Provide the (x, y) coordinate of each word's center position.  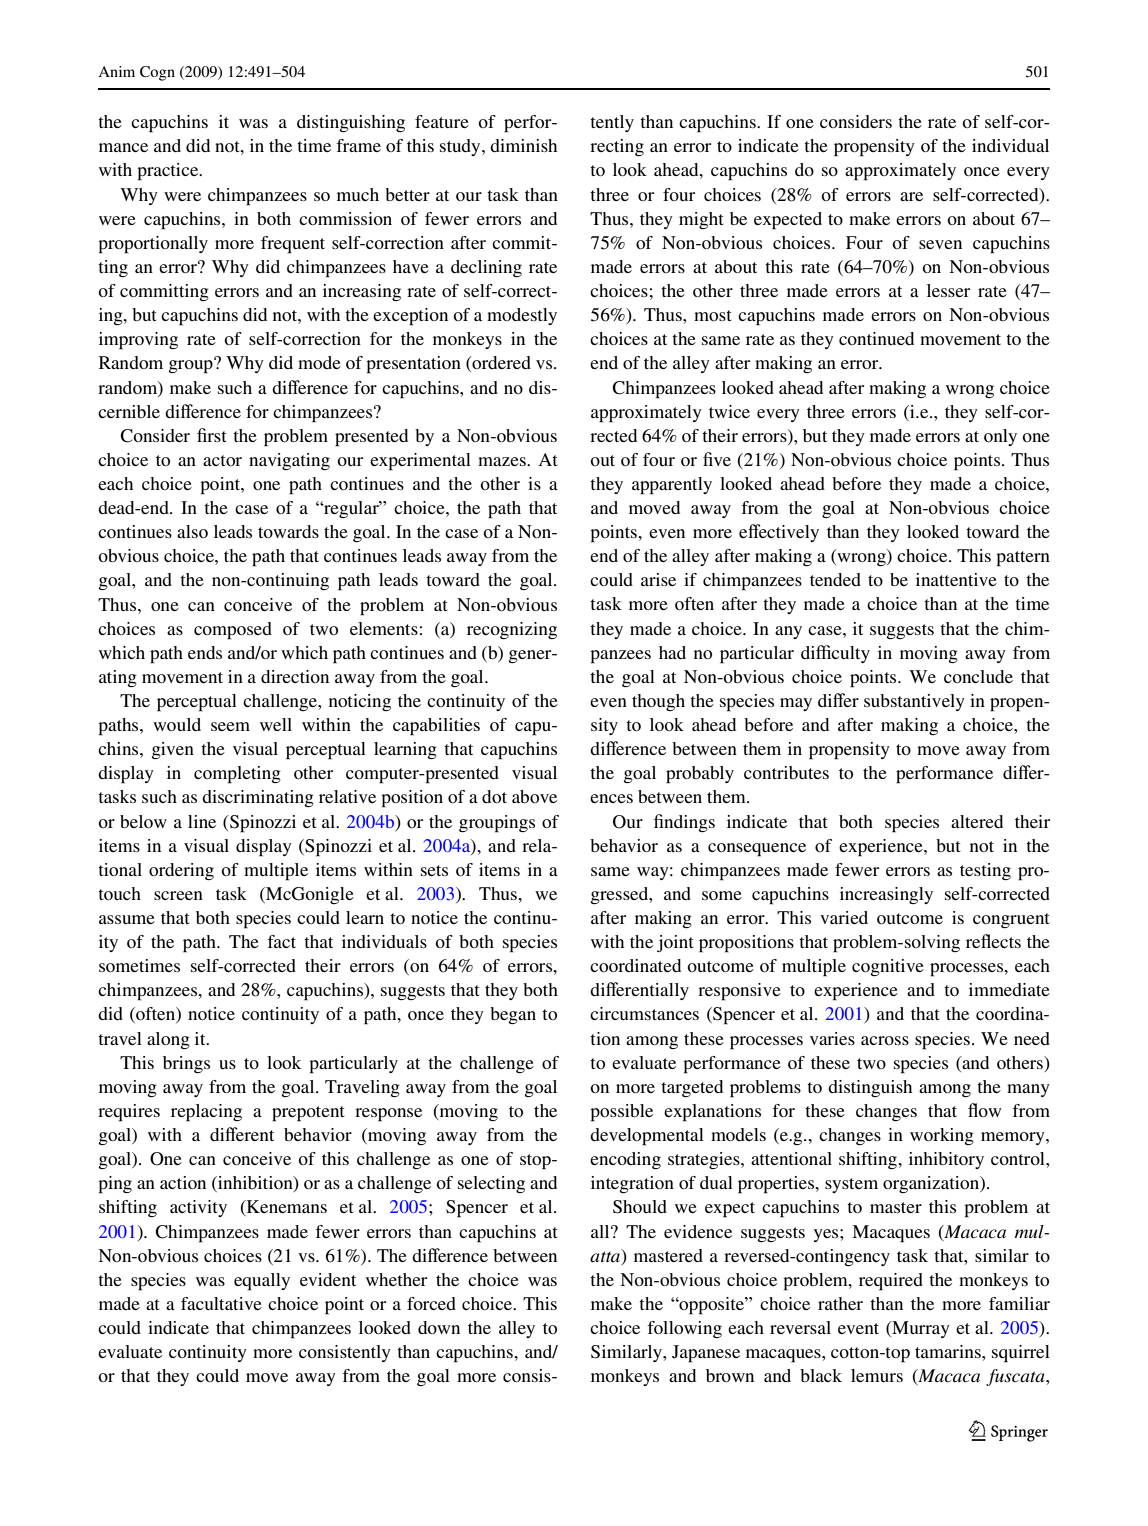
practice (169, 172)
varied (844, 917)
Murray (920, 1329)
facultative (221, 1303)
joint (675, 943)
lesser (948, 290)
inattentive (956, 579)
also (192, 531)
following (684, 1329)
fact (281, 941)
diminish (523, 145)
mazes (503, 461)
